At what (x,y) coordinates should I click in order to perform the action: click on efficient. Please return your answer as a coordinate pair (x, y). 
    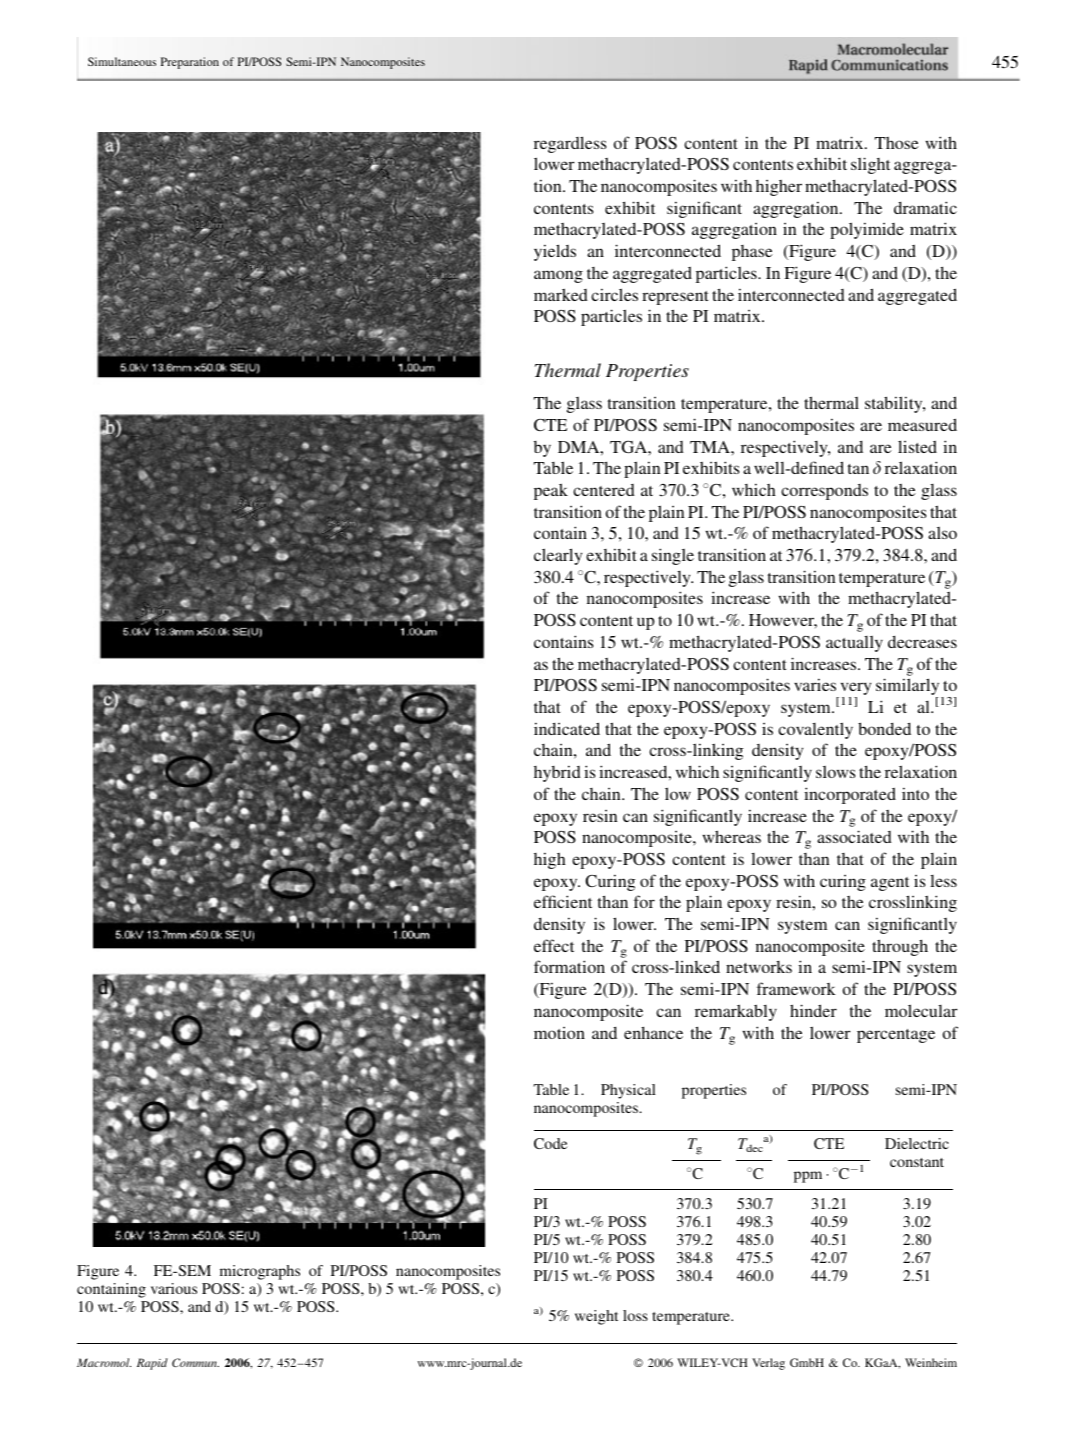
    Looking at the image, I should click on (563, 901).
